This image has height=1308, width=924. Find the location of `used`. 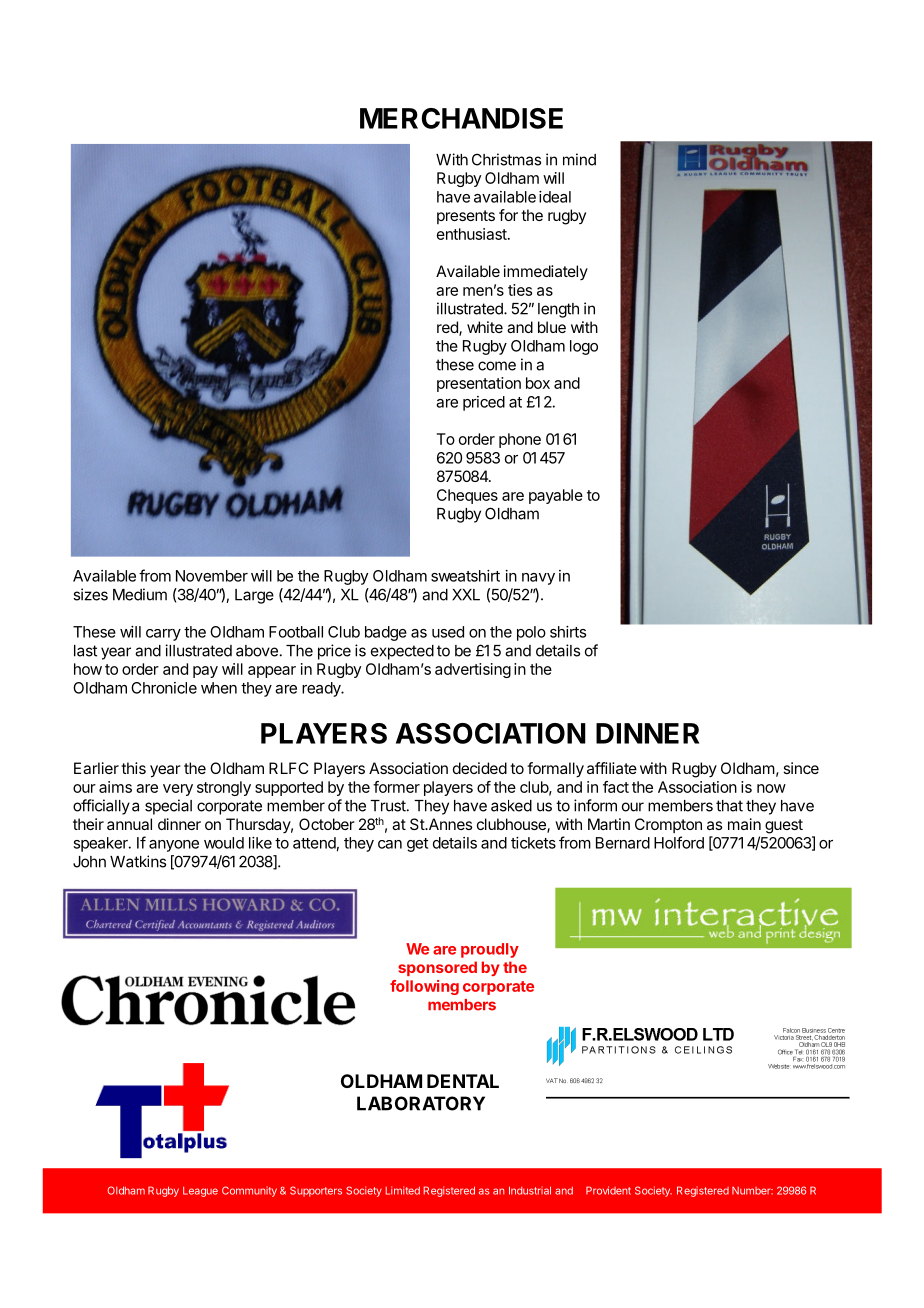

used is located at coordinates (448, 632).
